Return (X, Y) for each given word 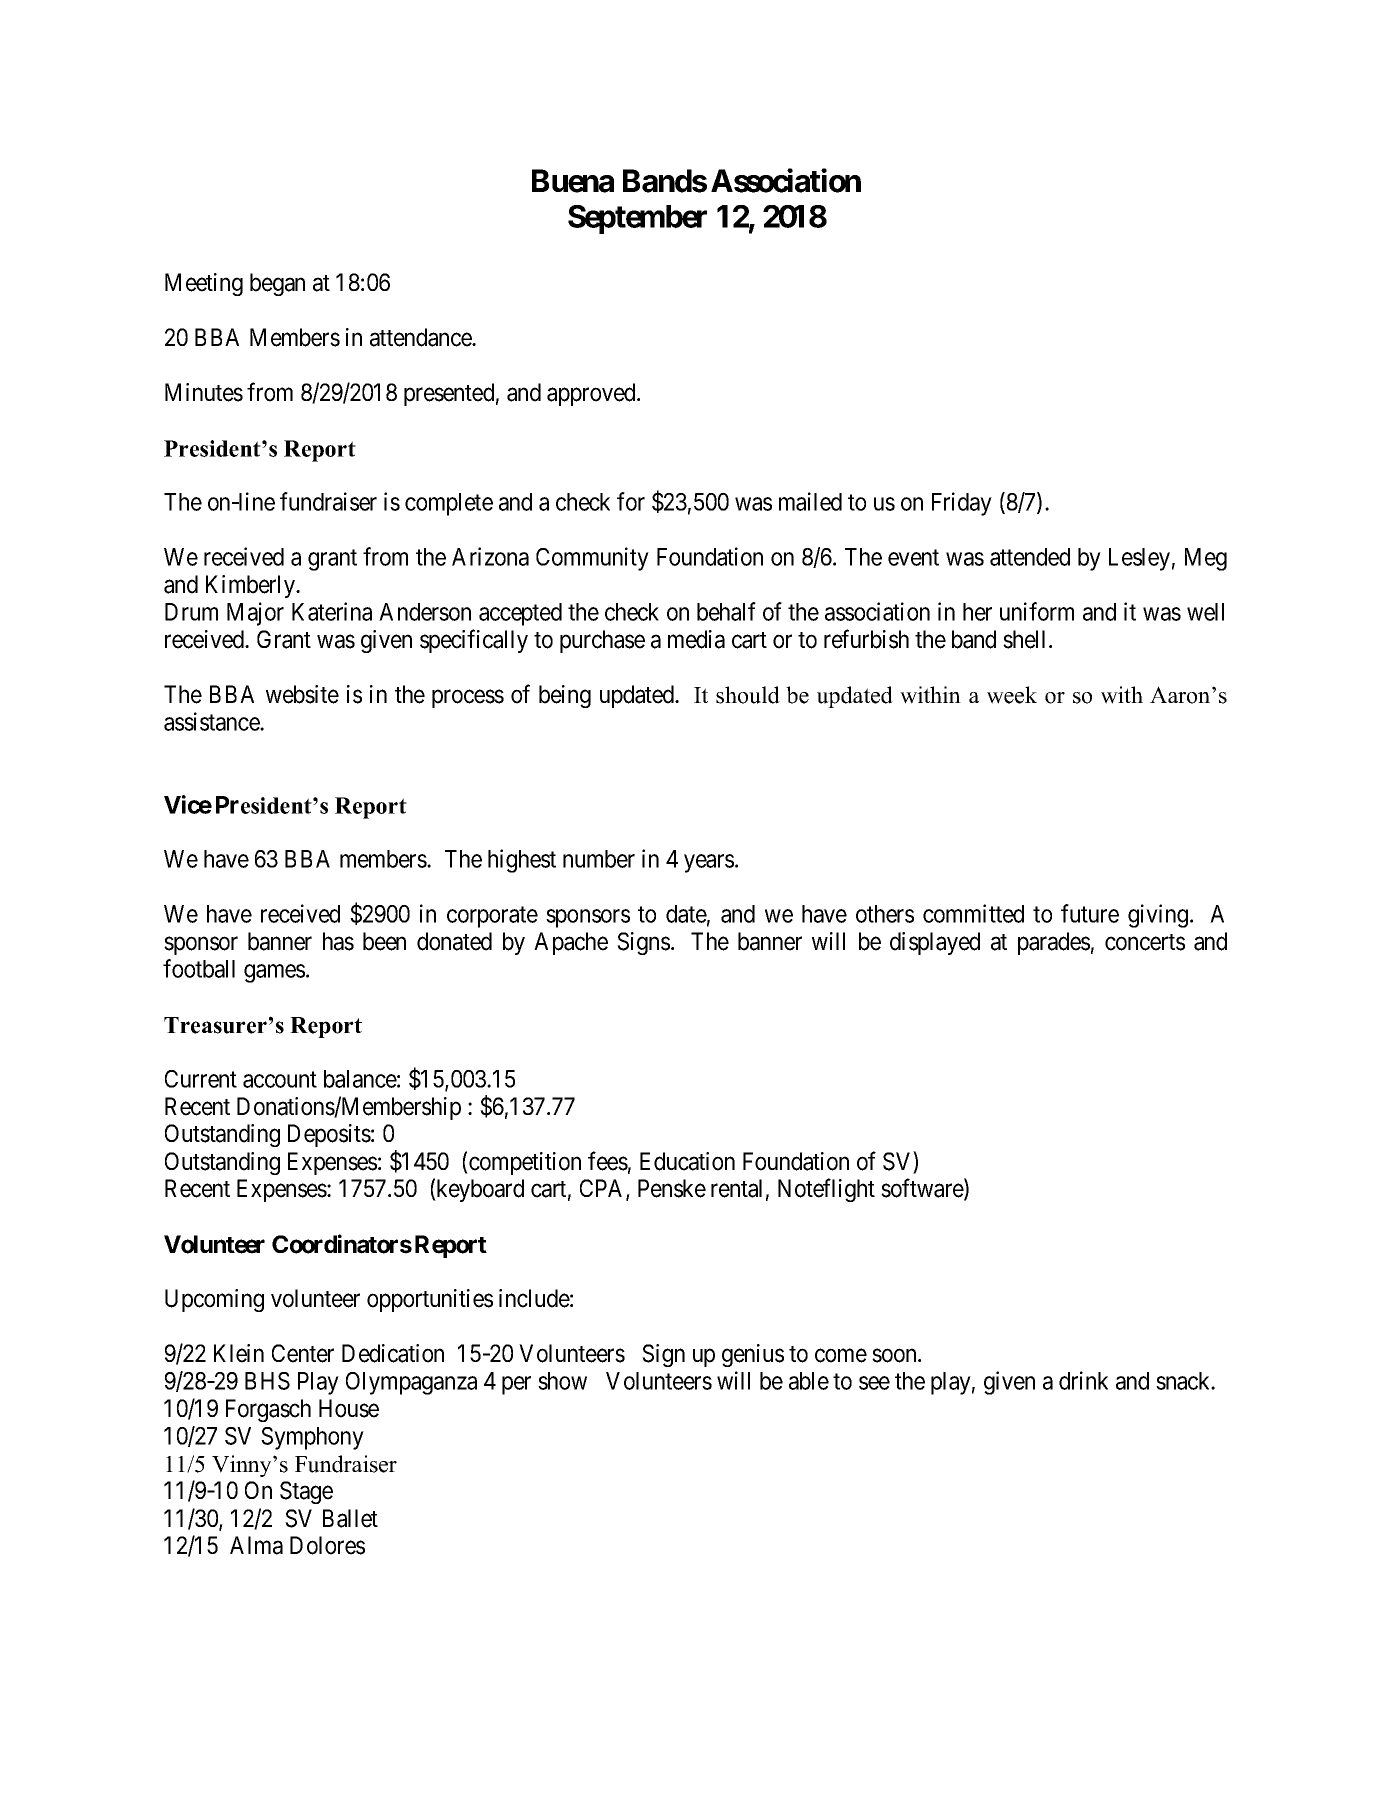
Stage (306, 1492)
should (748, 695)
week (1012, 695)
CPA (603, 1189)
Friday (962, 504)
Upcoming (214, 1300)
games (274, 973)
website (302, 694)
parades (1054, 943)
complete (449, 504)
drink (1083, 1380)
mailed (810, 501)
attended (1030, 557)
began (277, 284)
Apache (571, 943)
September (637, 219)
